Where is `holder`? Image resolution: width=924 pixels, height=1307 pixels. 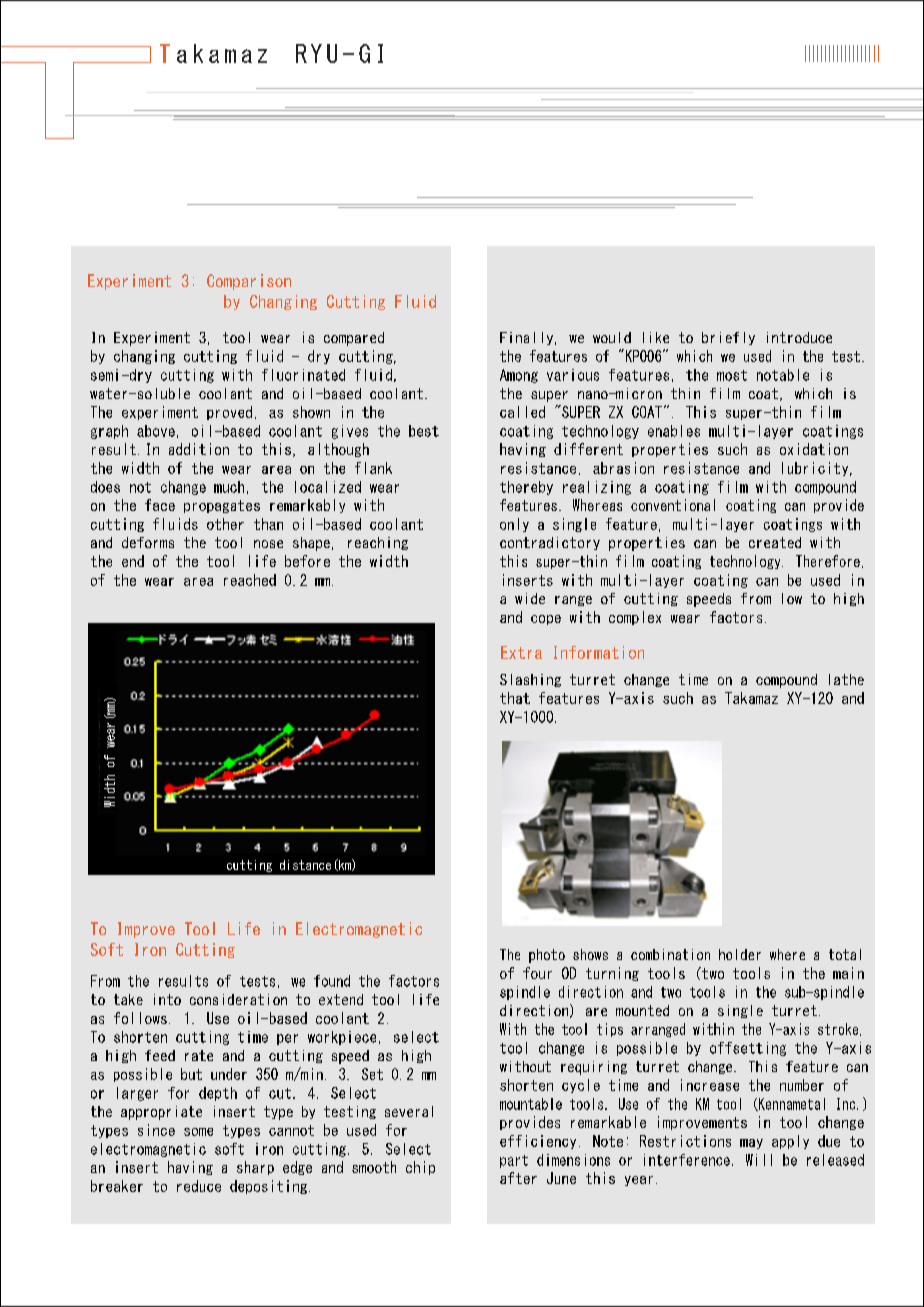 holder is located at coordinates (740, 954).
